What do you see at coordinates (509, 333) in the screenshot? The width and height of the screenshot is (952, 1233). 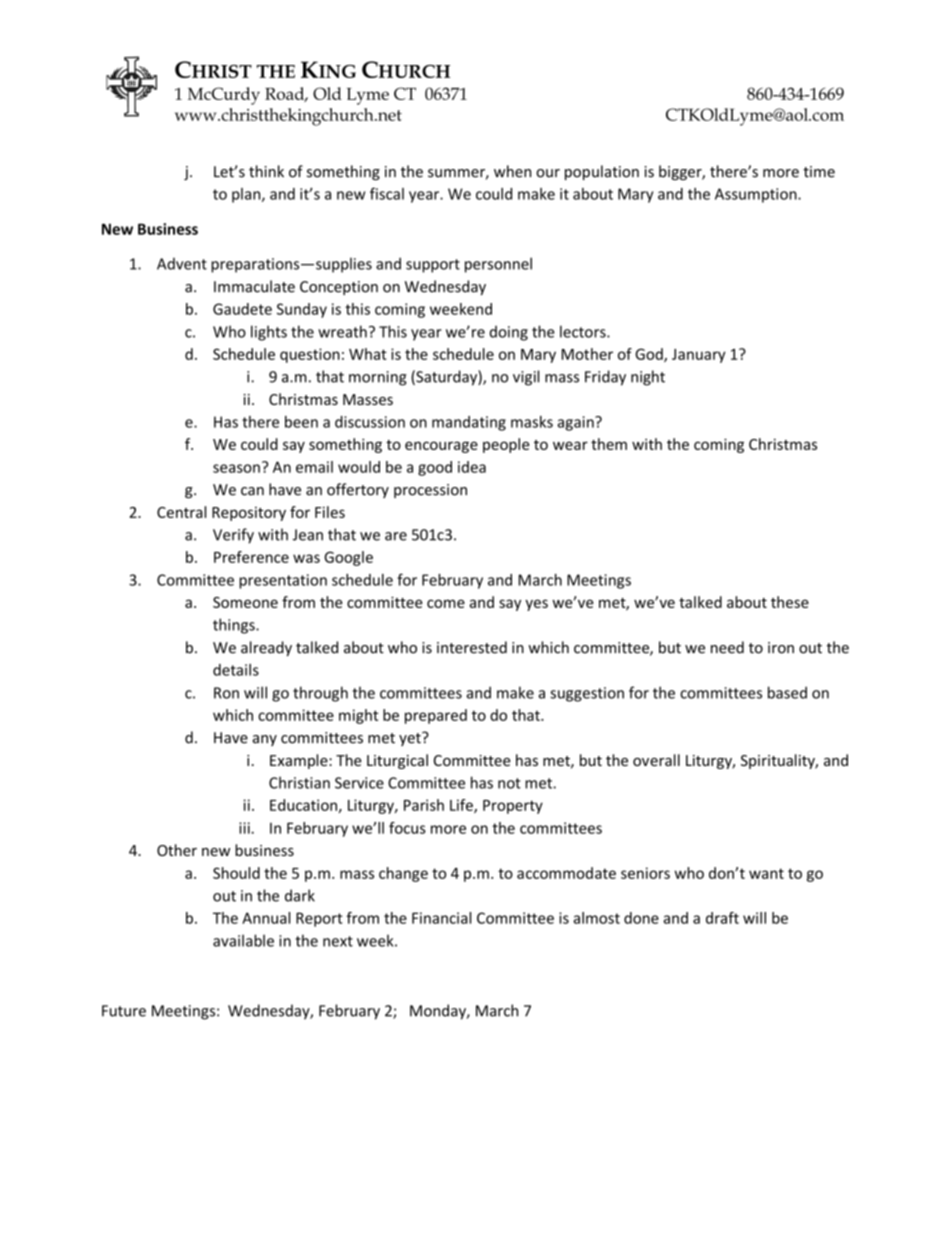 I see `doing` at bounding box center [509, 333].
